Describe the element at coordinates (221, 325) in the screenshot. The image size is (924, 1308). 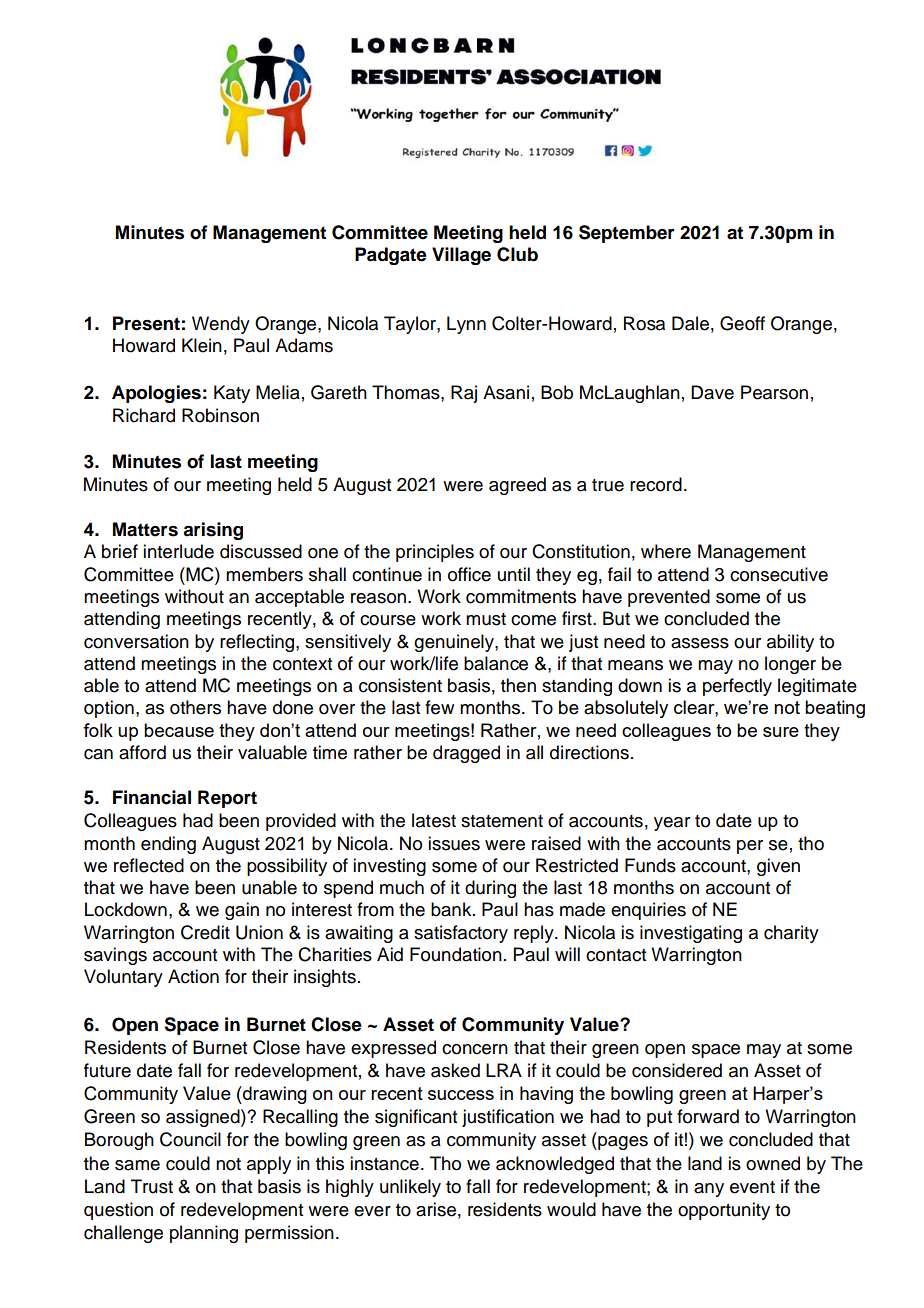
I see `Wendy` at that location.
